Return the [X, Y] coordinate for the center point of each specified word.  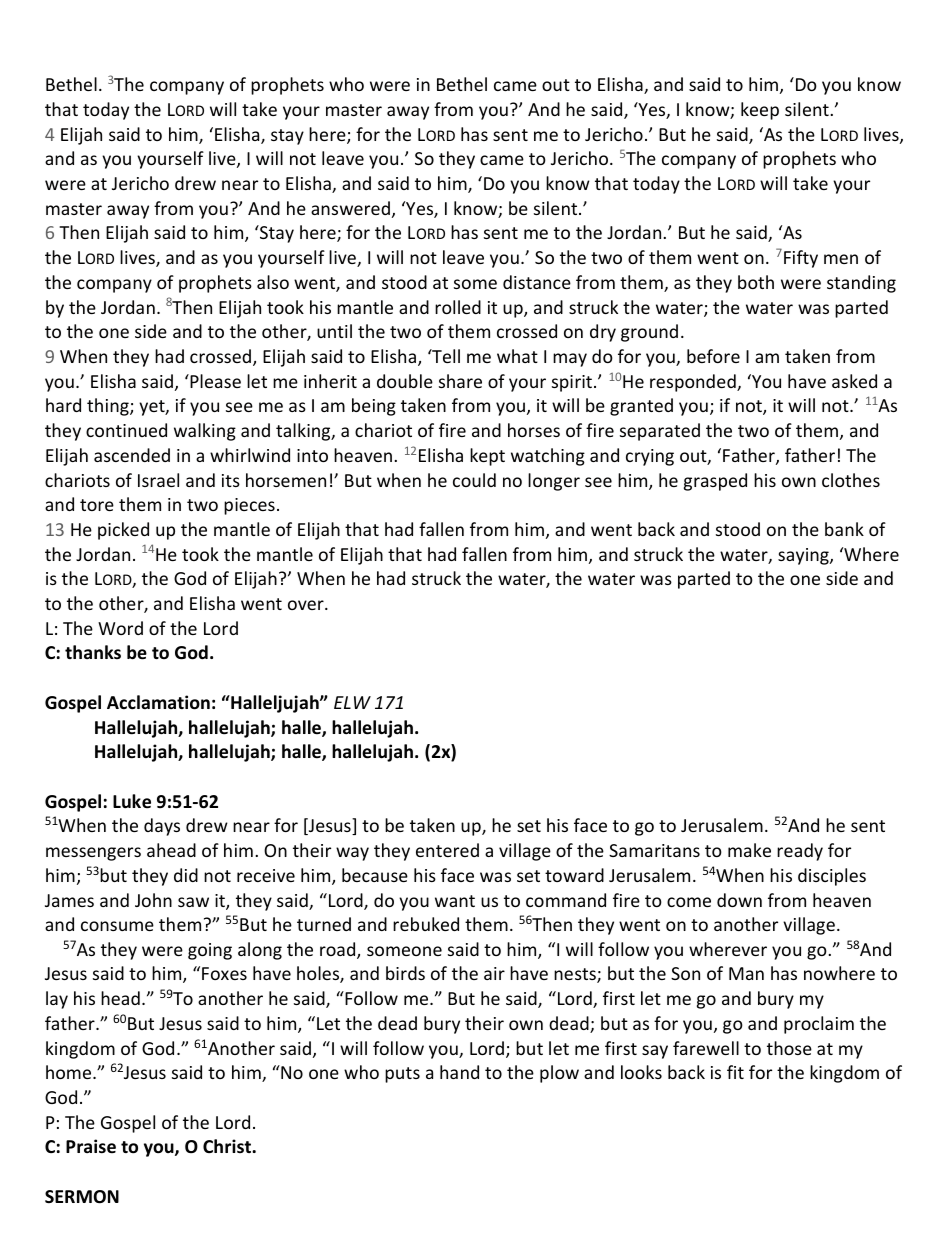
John [153, 900]
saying [804, 556]
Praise [91, 1146]
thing [109, 407]
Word [120, 628]
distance [537, 282]
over [307, 605]
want [455, 901]
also [273, 282]
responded [694, 383]
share [460, 381]
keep [760, 111]
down [739, 900]
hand [459, 1072]
